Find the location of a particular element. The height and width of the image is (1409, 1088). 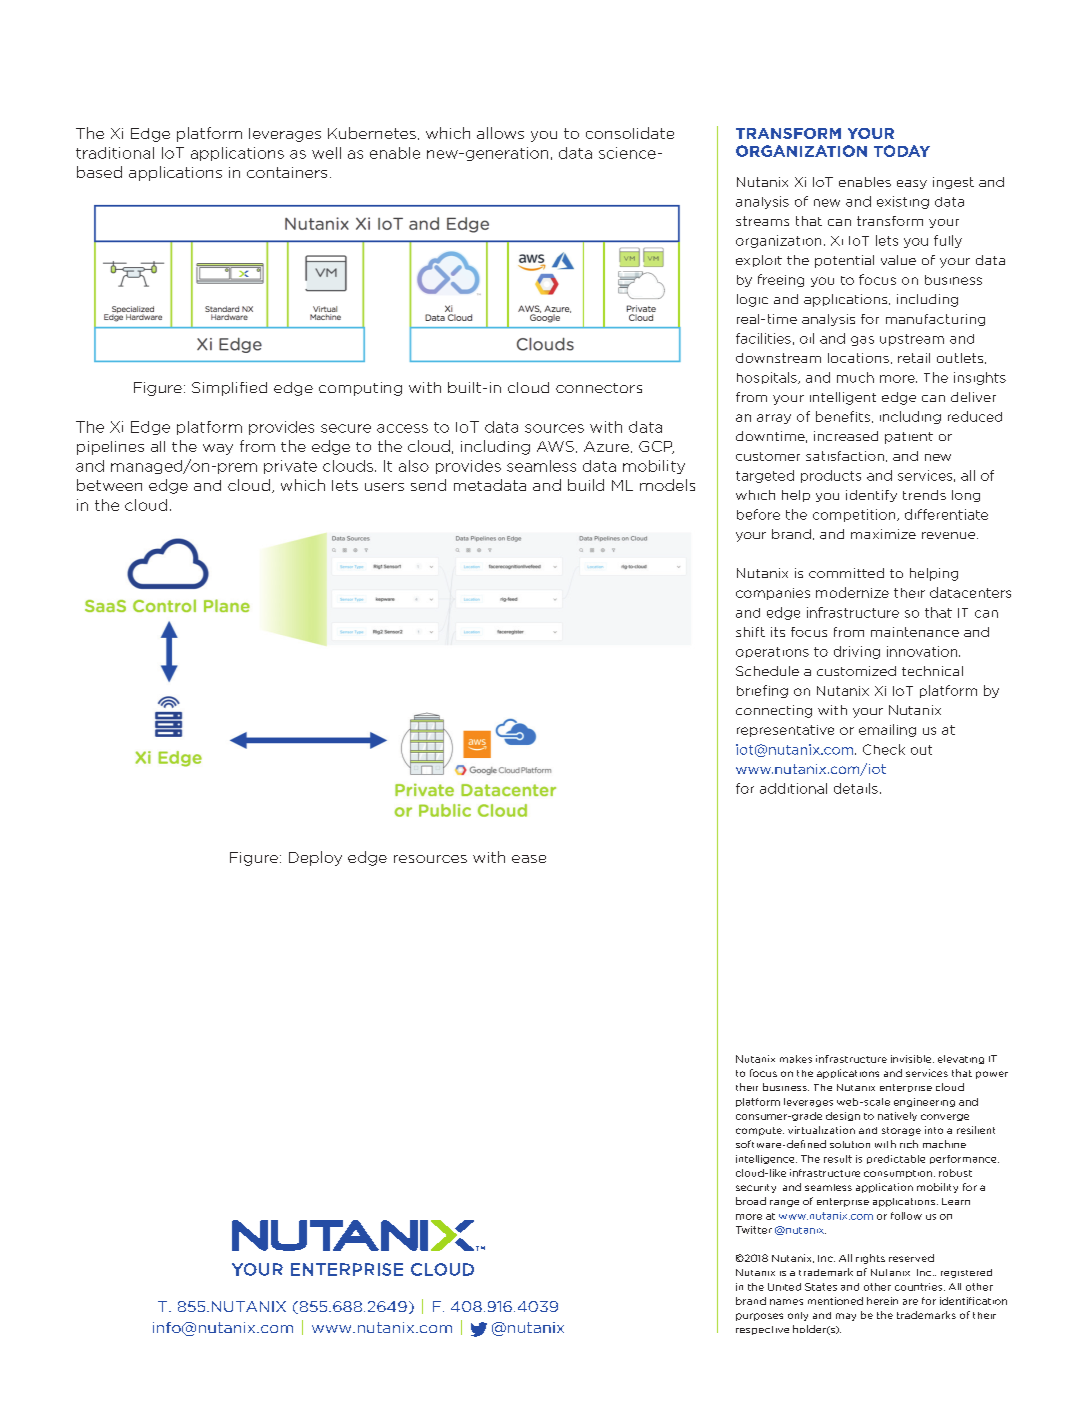

details is located at coordinates (856, 788).
